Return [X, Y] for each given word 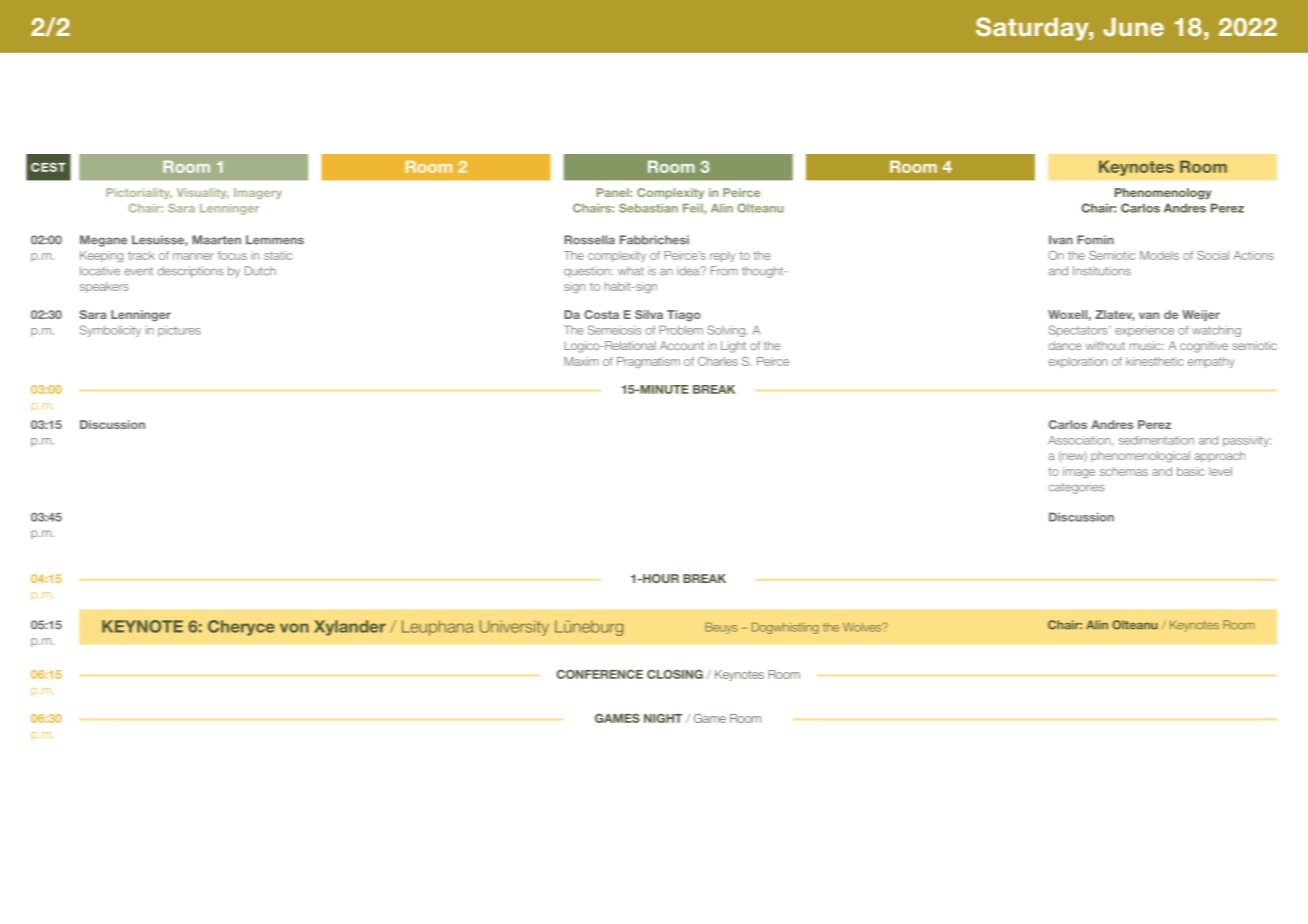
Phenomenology [1163, 194]
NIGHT [663, 718]
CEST [48, 167]
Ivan [1061, 240]
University [514, 628]
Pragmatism [648, 362]
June [1133, 27]
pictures [179, 331]
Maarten [216, 240]
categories [1076, 488]
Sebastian [648, 208]
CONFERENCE [600, 674]
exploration [1078, 362]
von [294, 628]
